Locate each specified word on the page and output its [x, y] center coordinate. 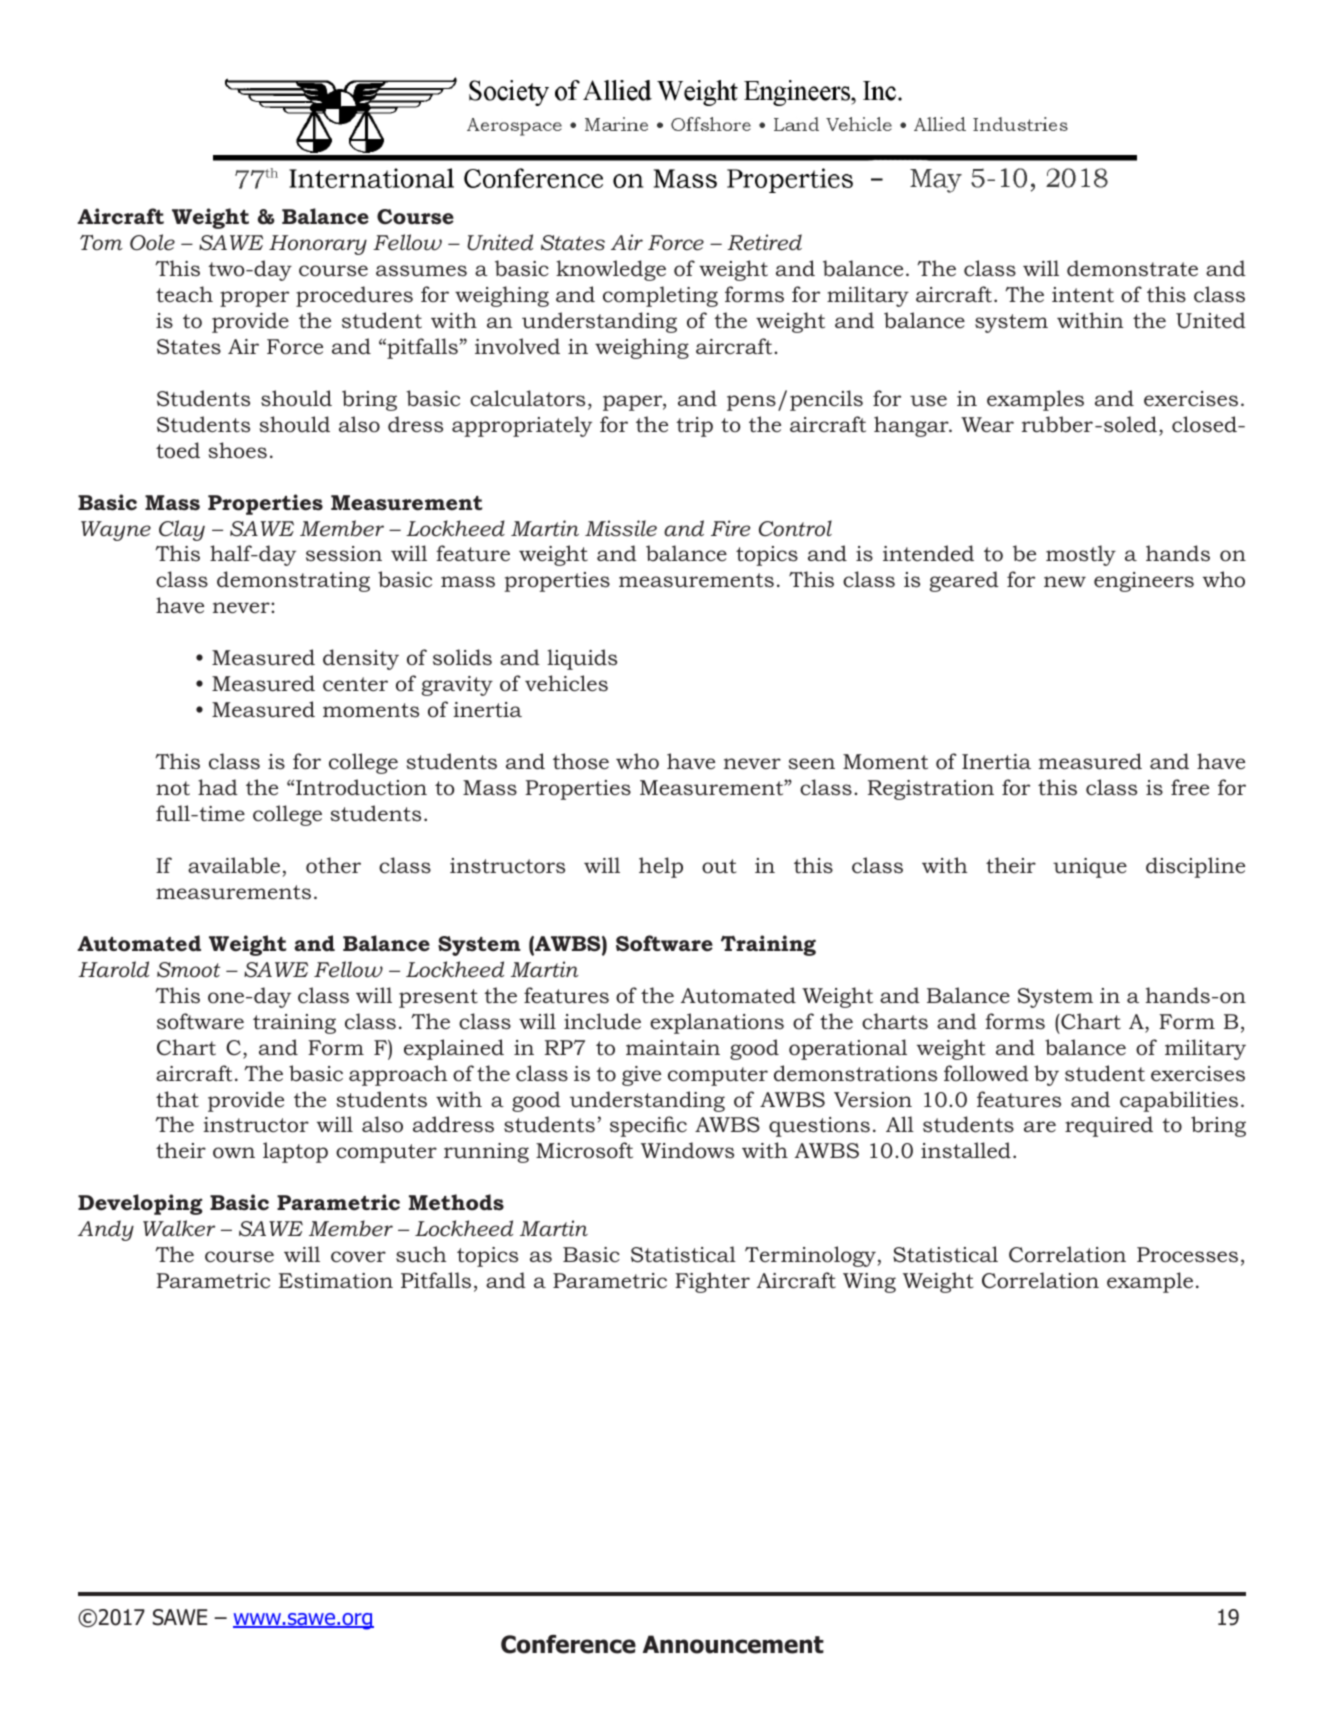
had [218, 787]
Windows [687, 1150]
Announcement [733, 1644]
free [1190, 787]
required [1109, 1126]
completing [660, 296]
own [234, 1153]
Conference [568, 1644]
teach [184, 294]
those [581, 761]
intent [1083, 295]
